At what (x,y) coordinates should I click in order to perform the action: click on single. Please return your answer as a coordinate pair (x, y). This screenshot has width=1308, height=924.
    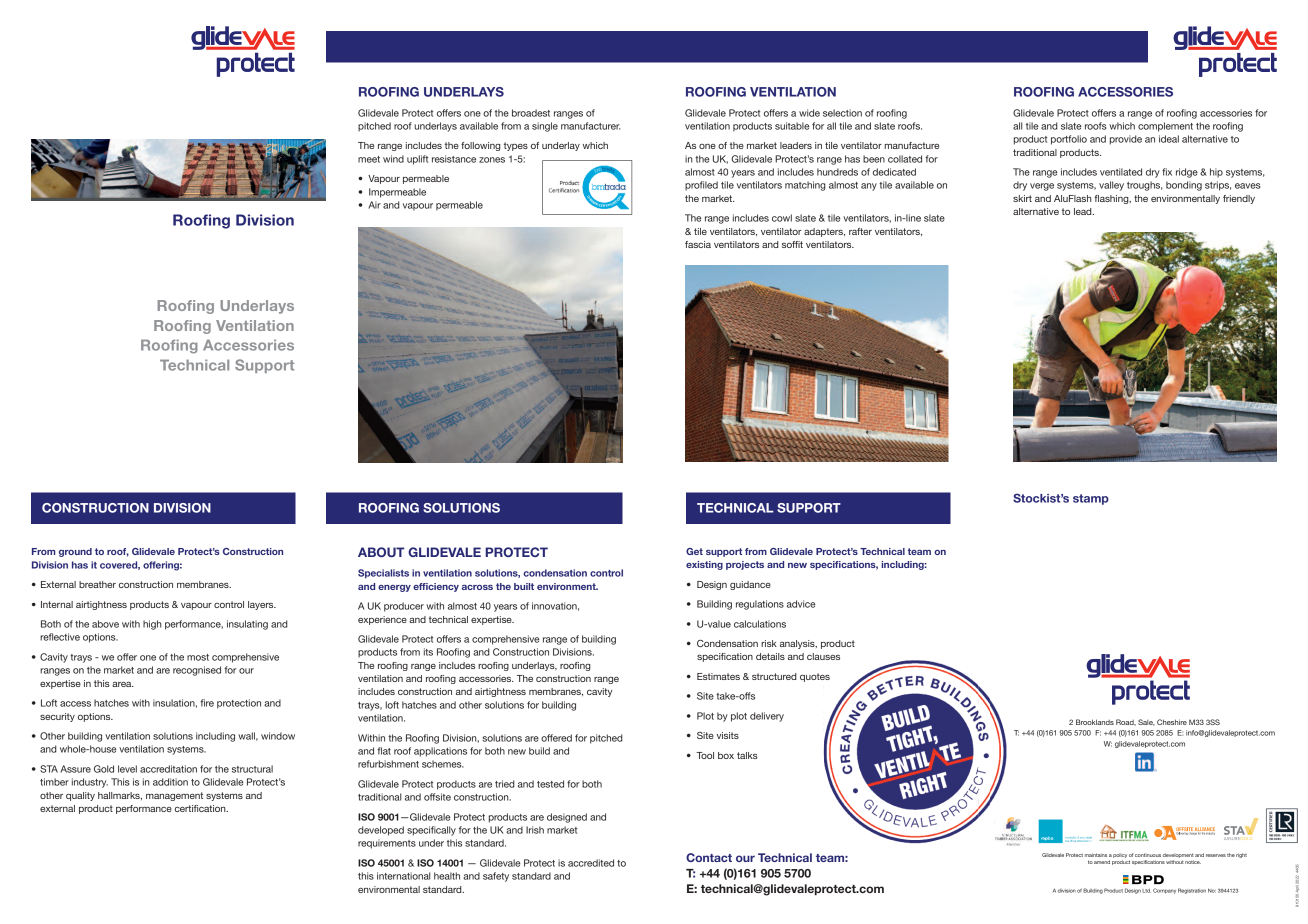
    Looking at the image, I should click on (545, 127).
